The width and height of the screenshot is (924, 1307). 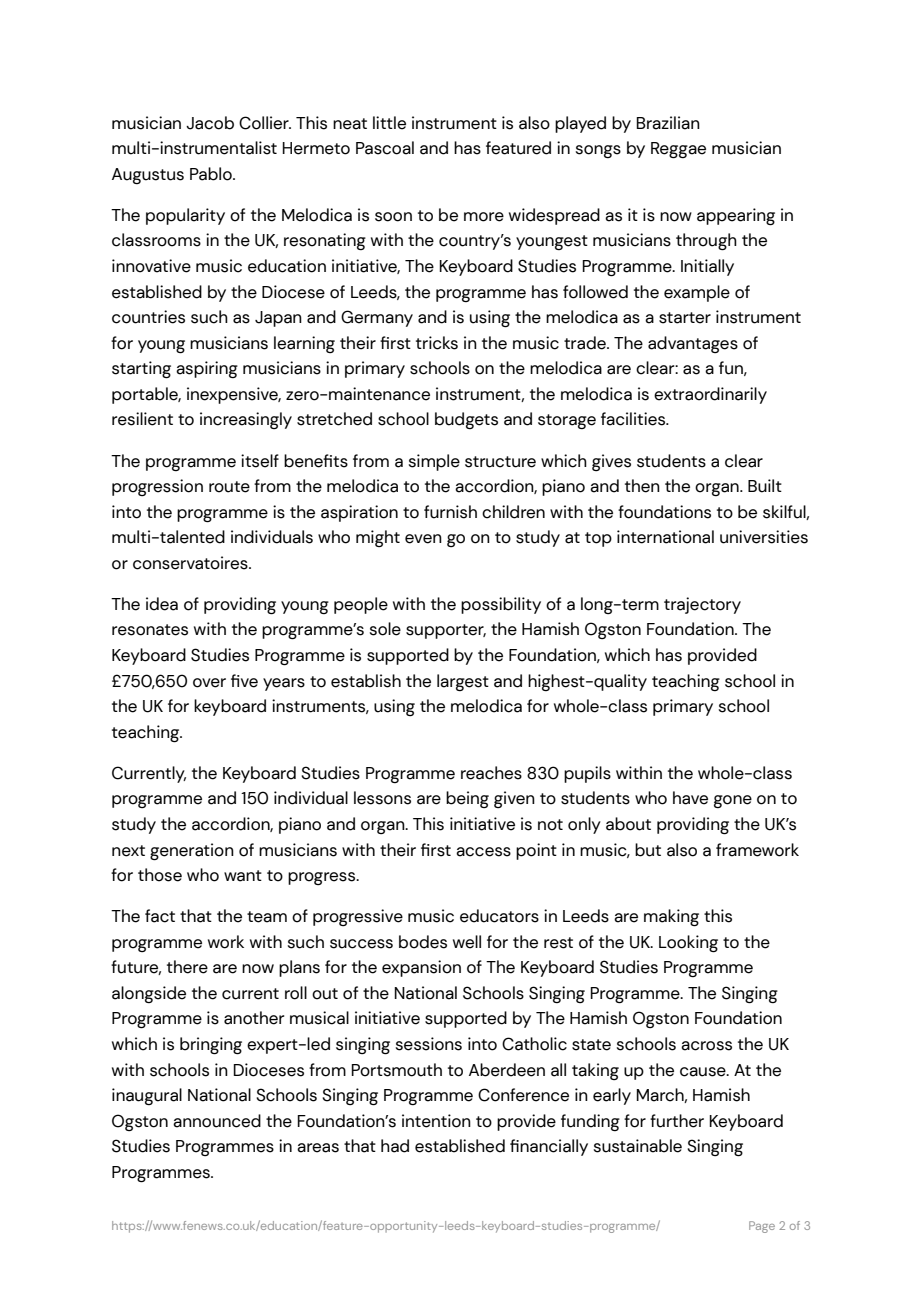 What do you see at coordinates (217, 1121) in the screenshot?
I see `announced` at bounding box center [217, 1121].
